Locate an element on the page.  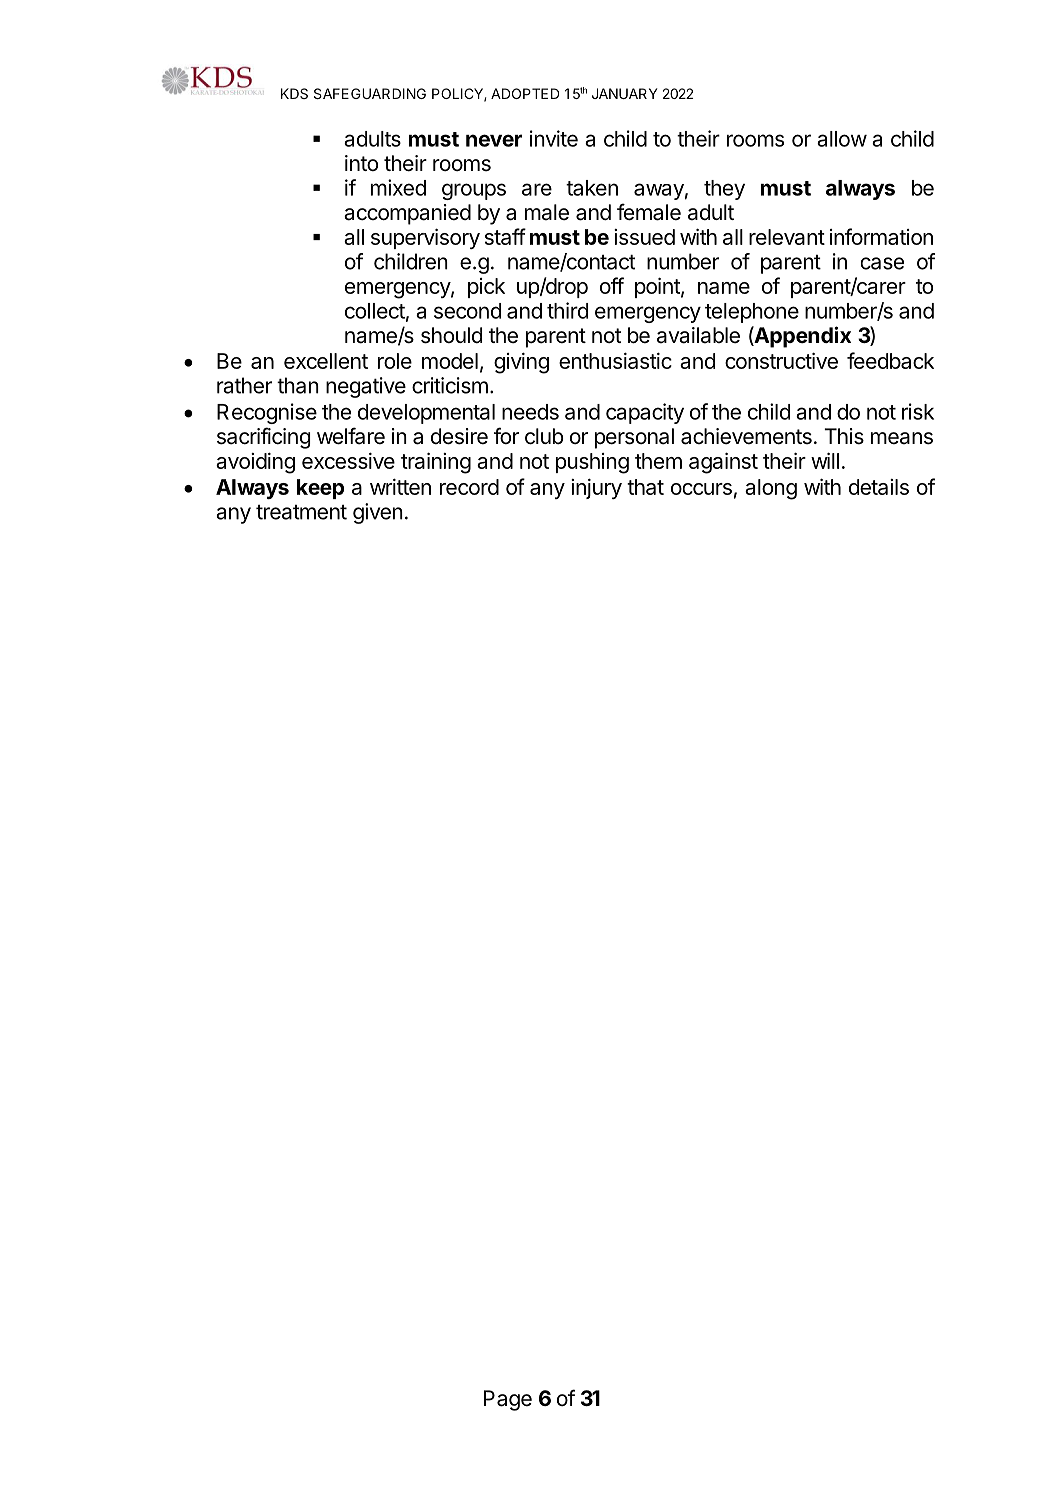
allow is located at coordinates (842, 139).
